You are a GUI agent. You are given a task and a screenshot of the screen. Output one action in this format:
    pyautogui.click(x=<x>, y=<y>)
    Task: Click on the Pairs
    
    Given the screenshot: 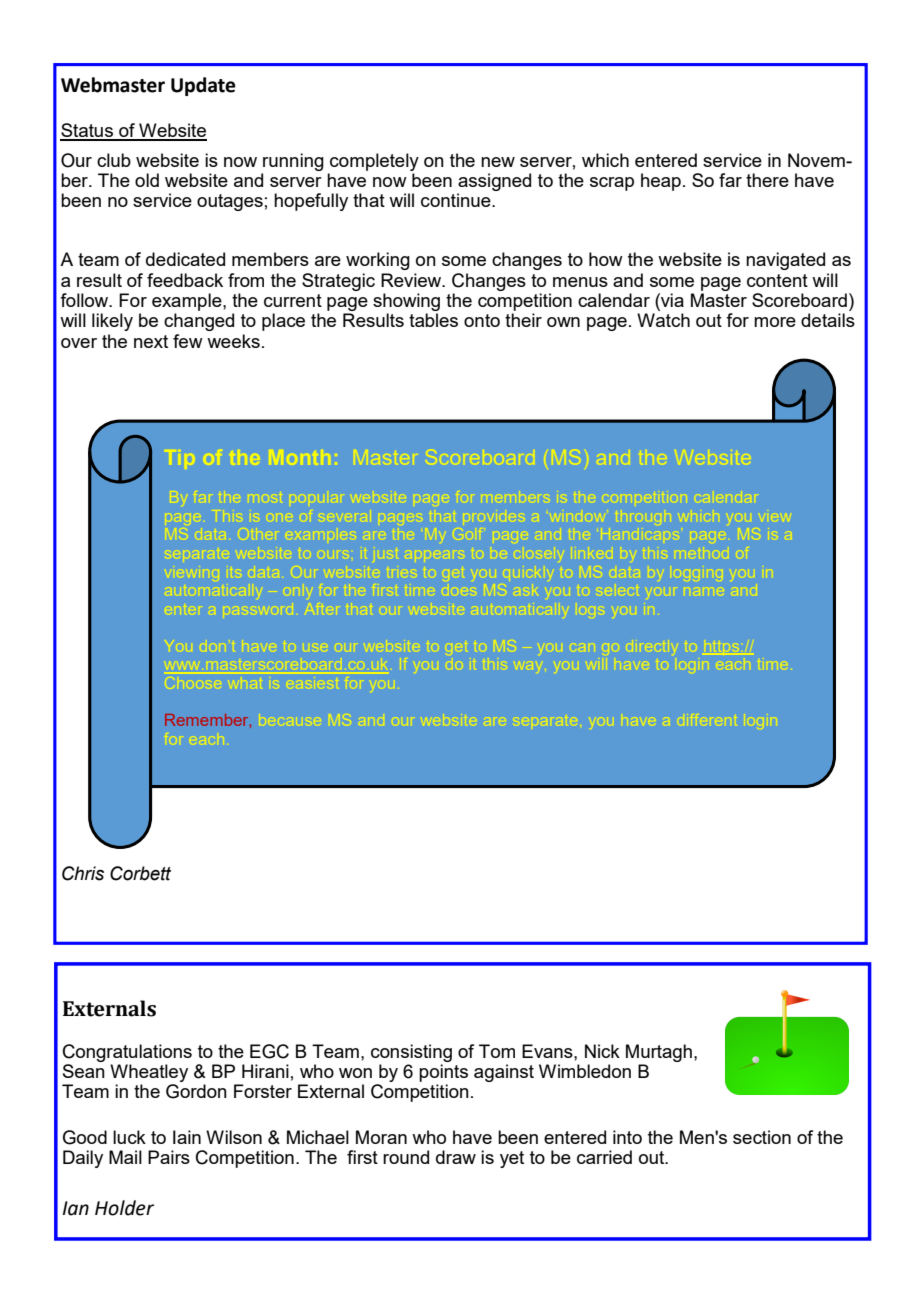 What is the action you would take?
    pyautogui.click(x=169, y=1157)
